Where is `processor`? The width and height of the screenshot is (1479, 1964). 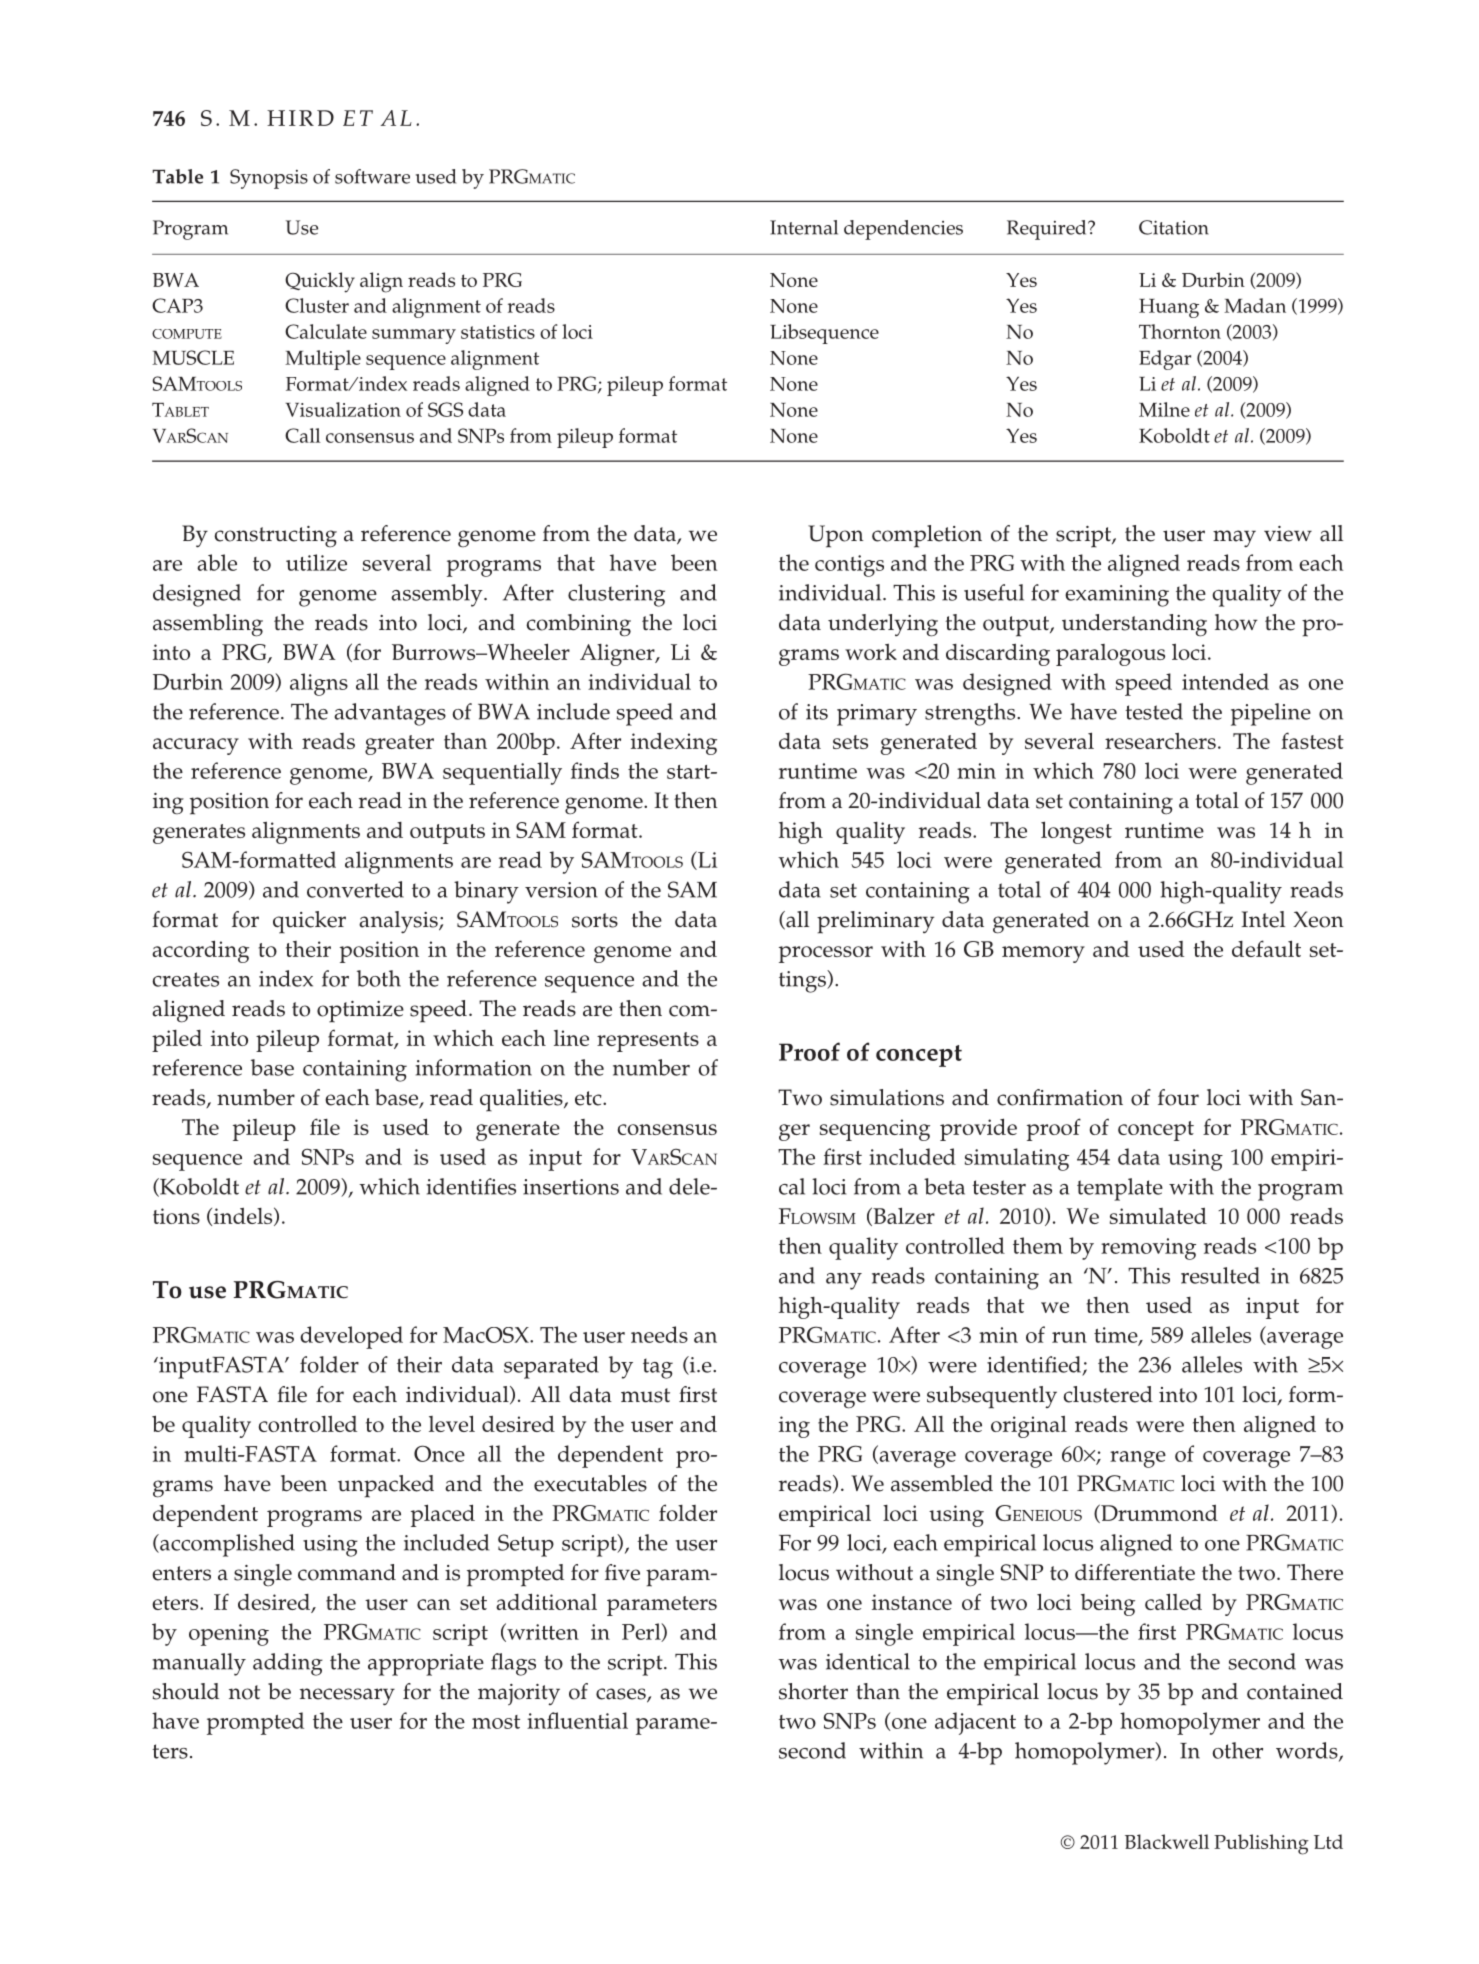 processor is located at coordinates (826, 954).
